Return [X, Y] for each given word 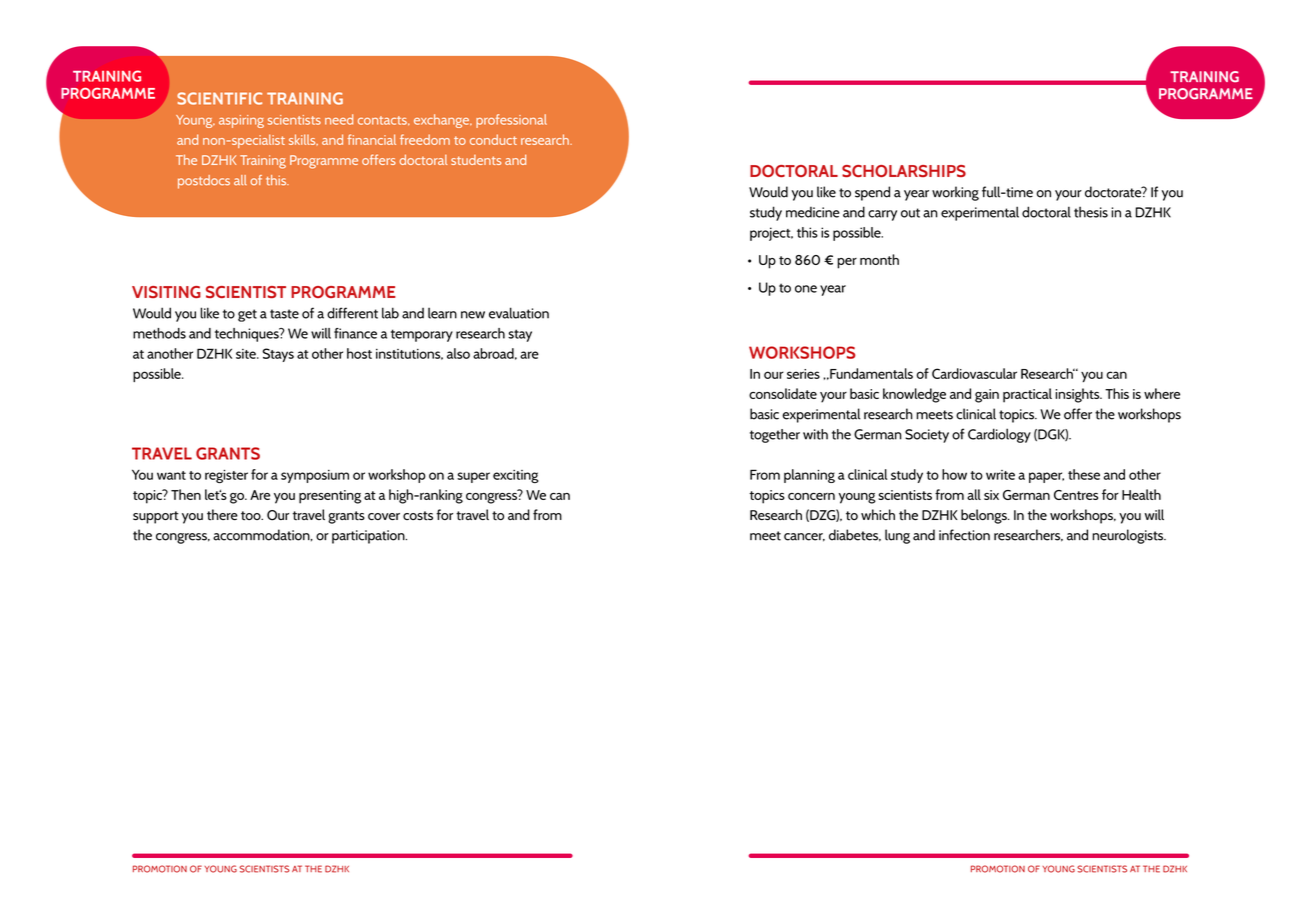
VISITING [166, 292]
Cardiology [999, 435]
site [247, 354]
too [252, 516]
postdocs [204, 182]
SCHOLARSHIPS [904, 171]
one [806, 289]
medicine [813, 212]
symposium [315, 476]
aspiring [241, 121]
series [803, 374]
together [775, 436]
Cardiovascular [974, 373]
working [955, 193]
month [879, 259]
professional [511, 121]
